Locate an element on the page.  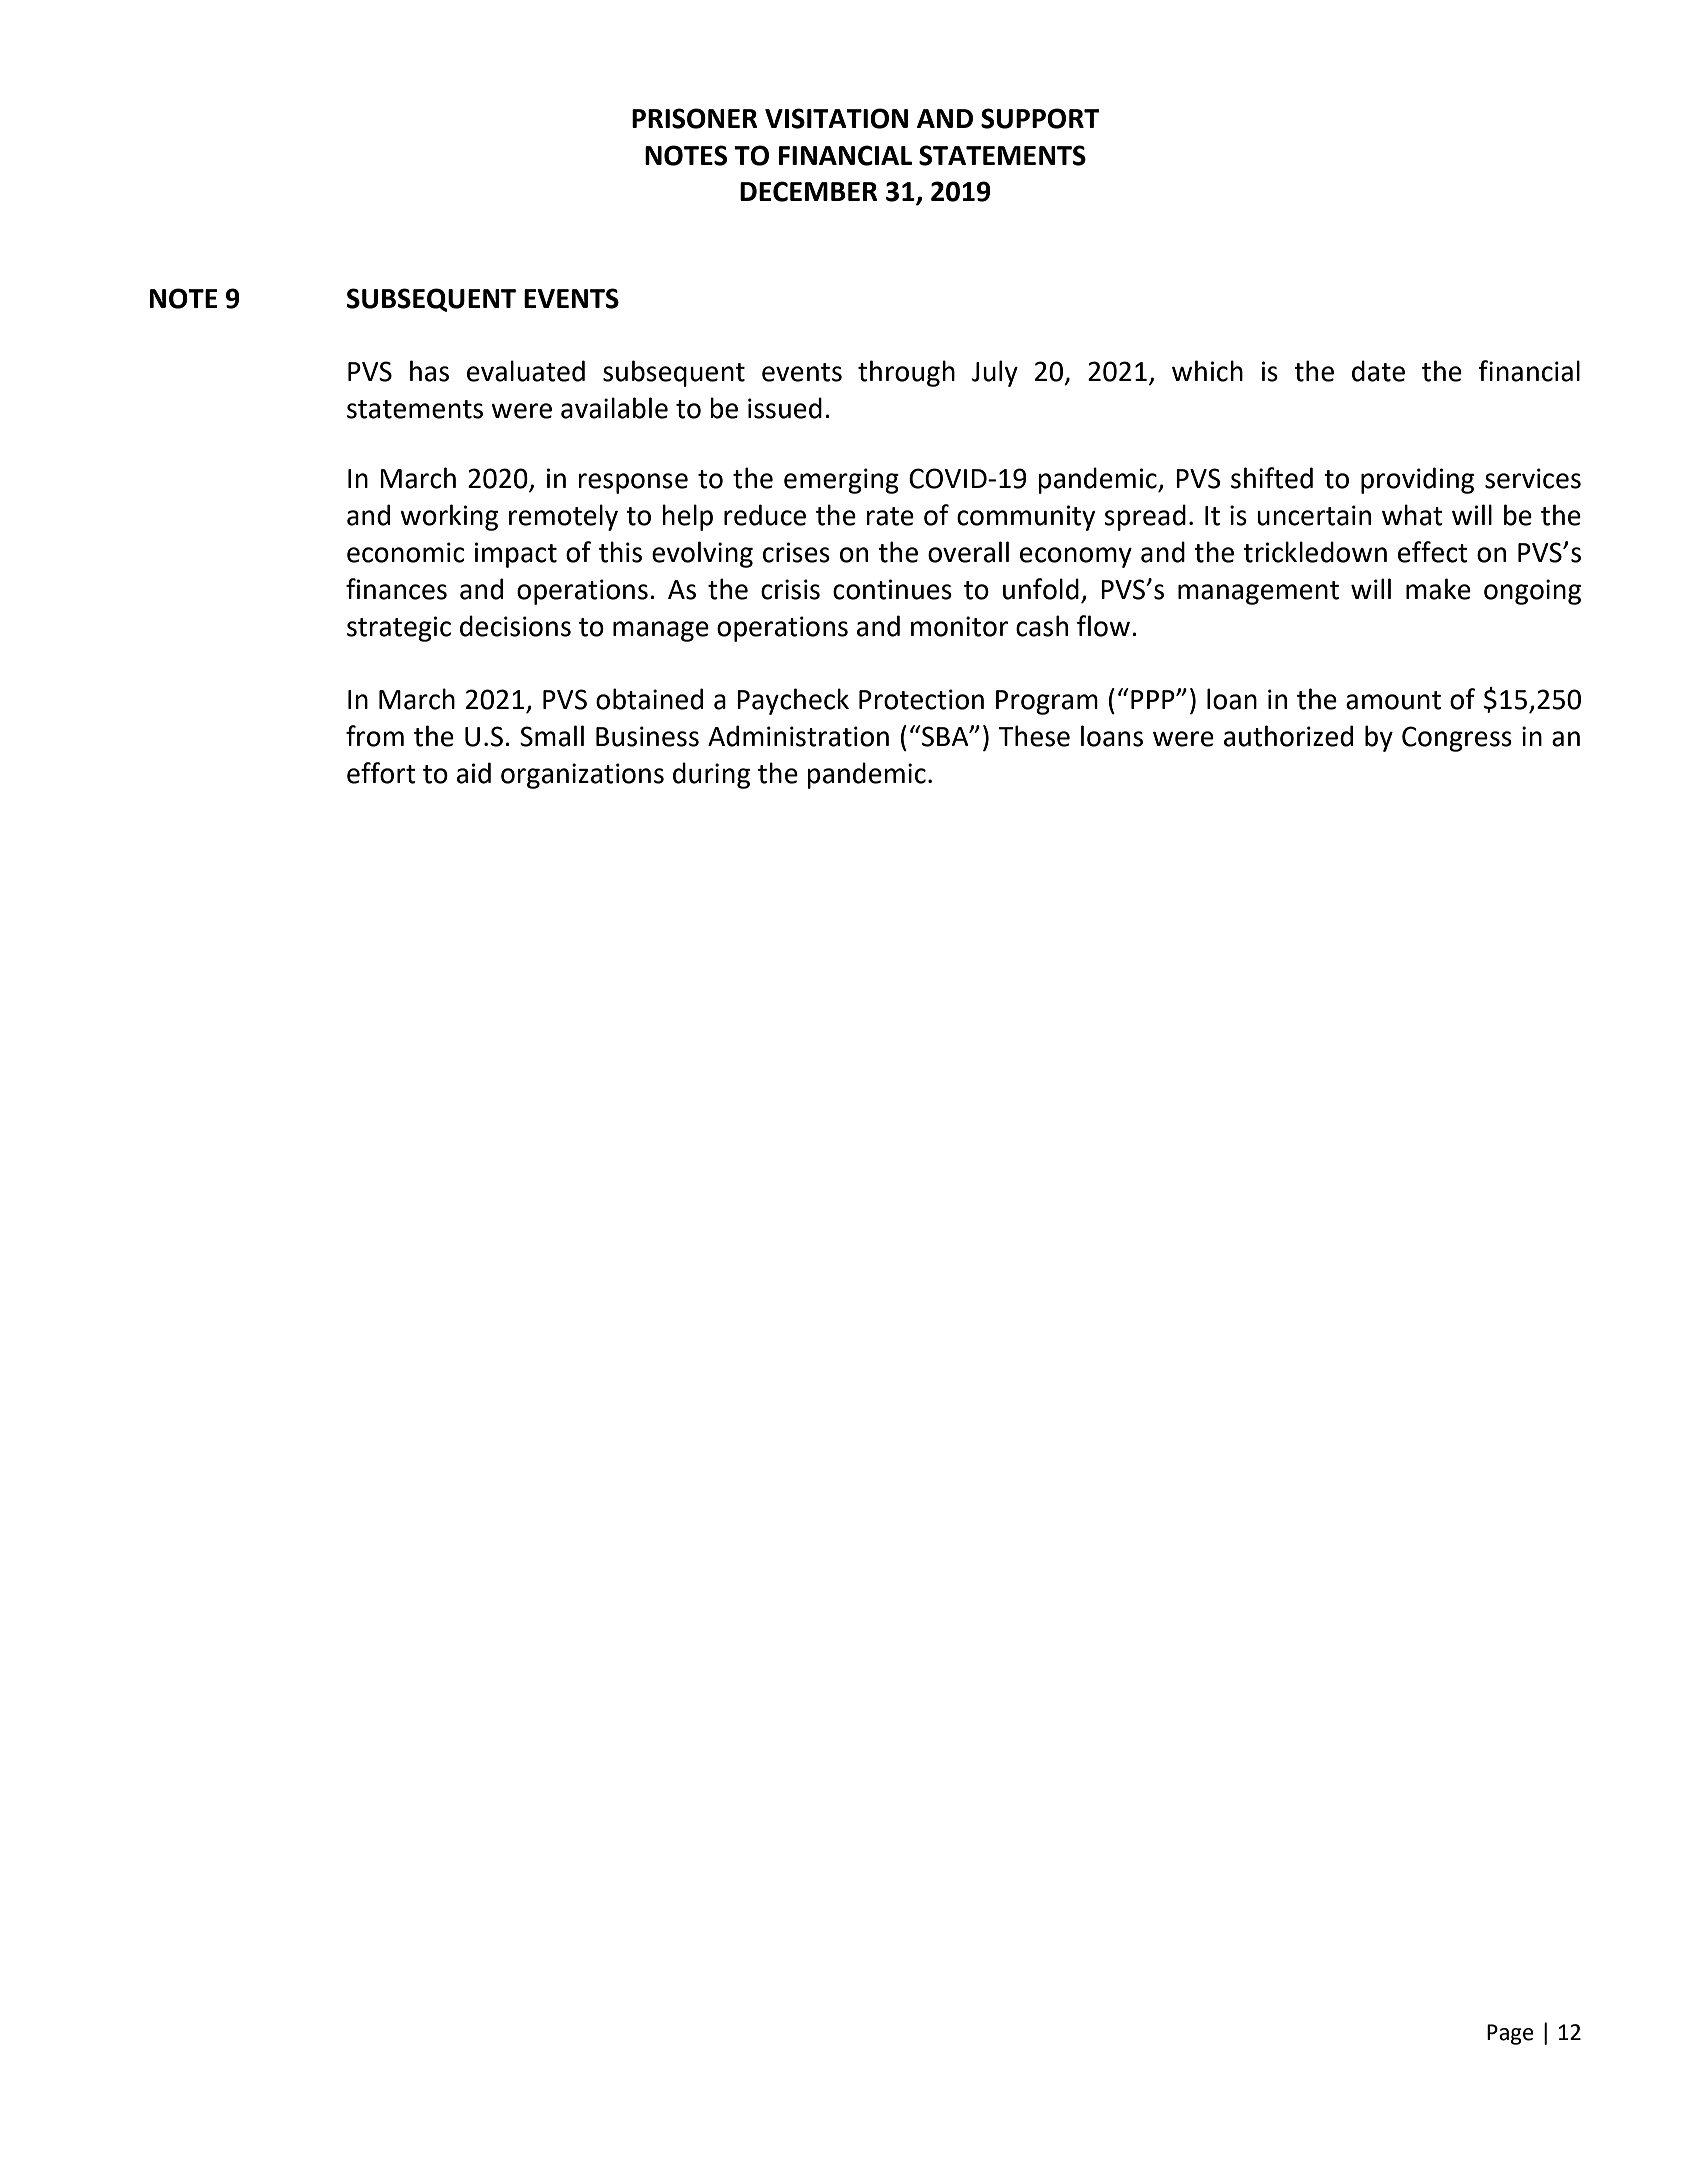
Page is located at coordinates (1510, 2034).
